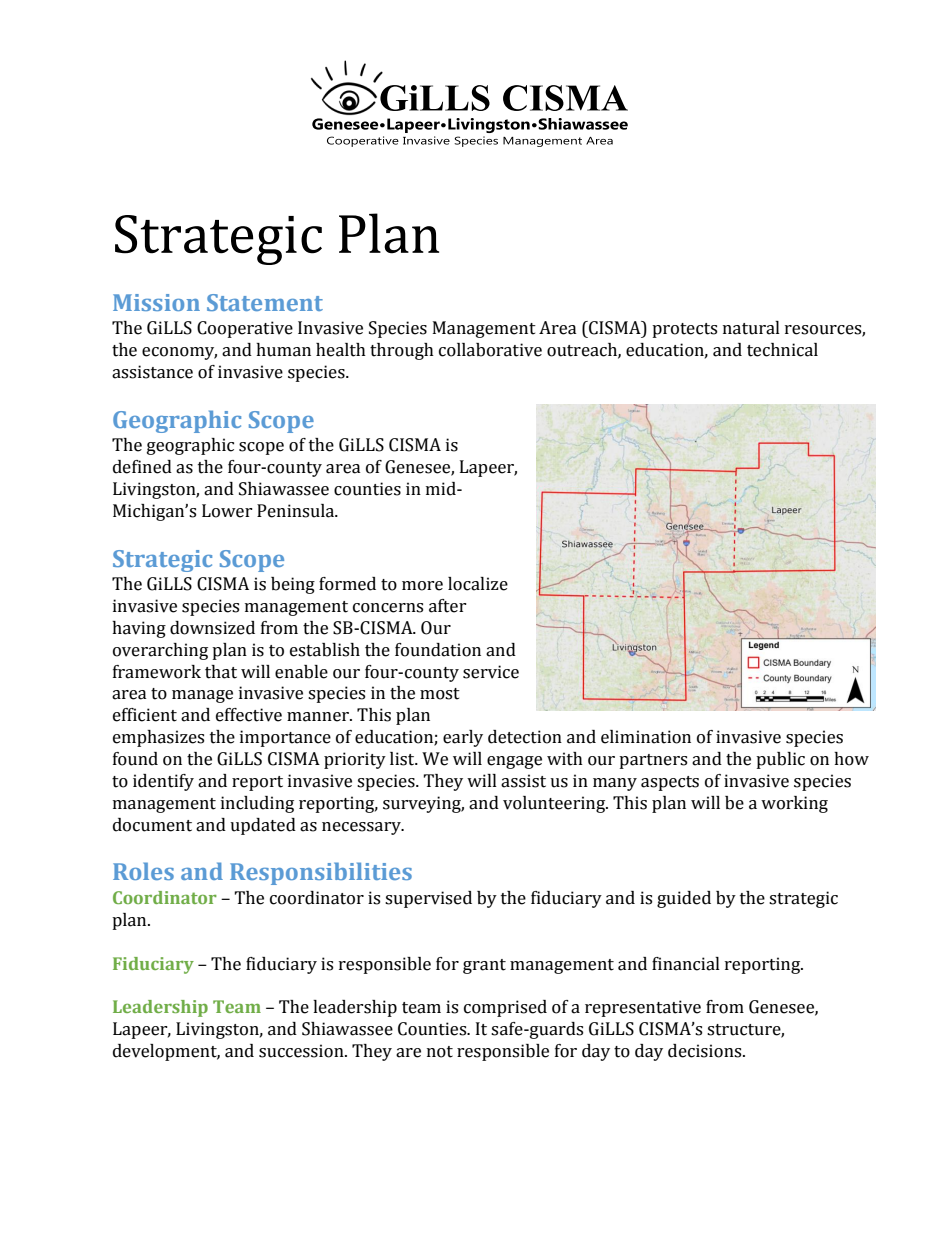  I want to click on natural, so click(751, 328).
